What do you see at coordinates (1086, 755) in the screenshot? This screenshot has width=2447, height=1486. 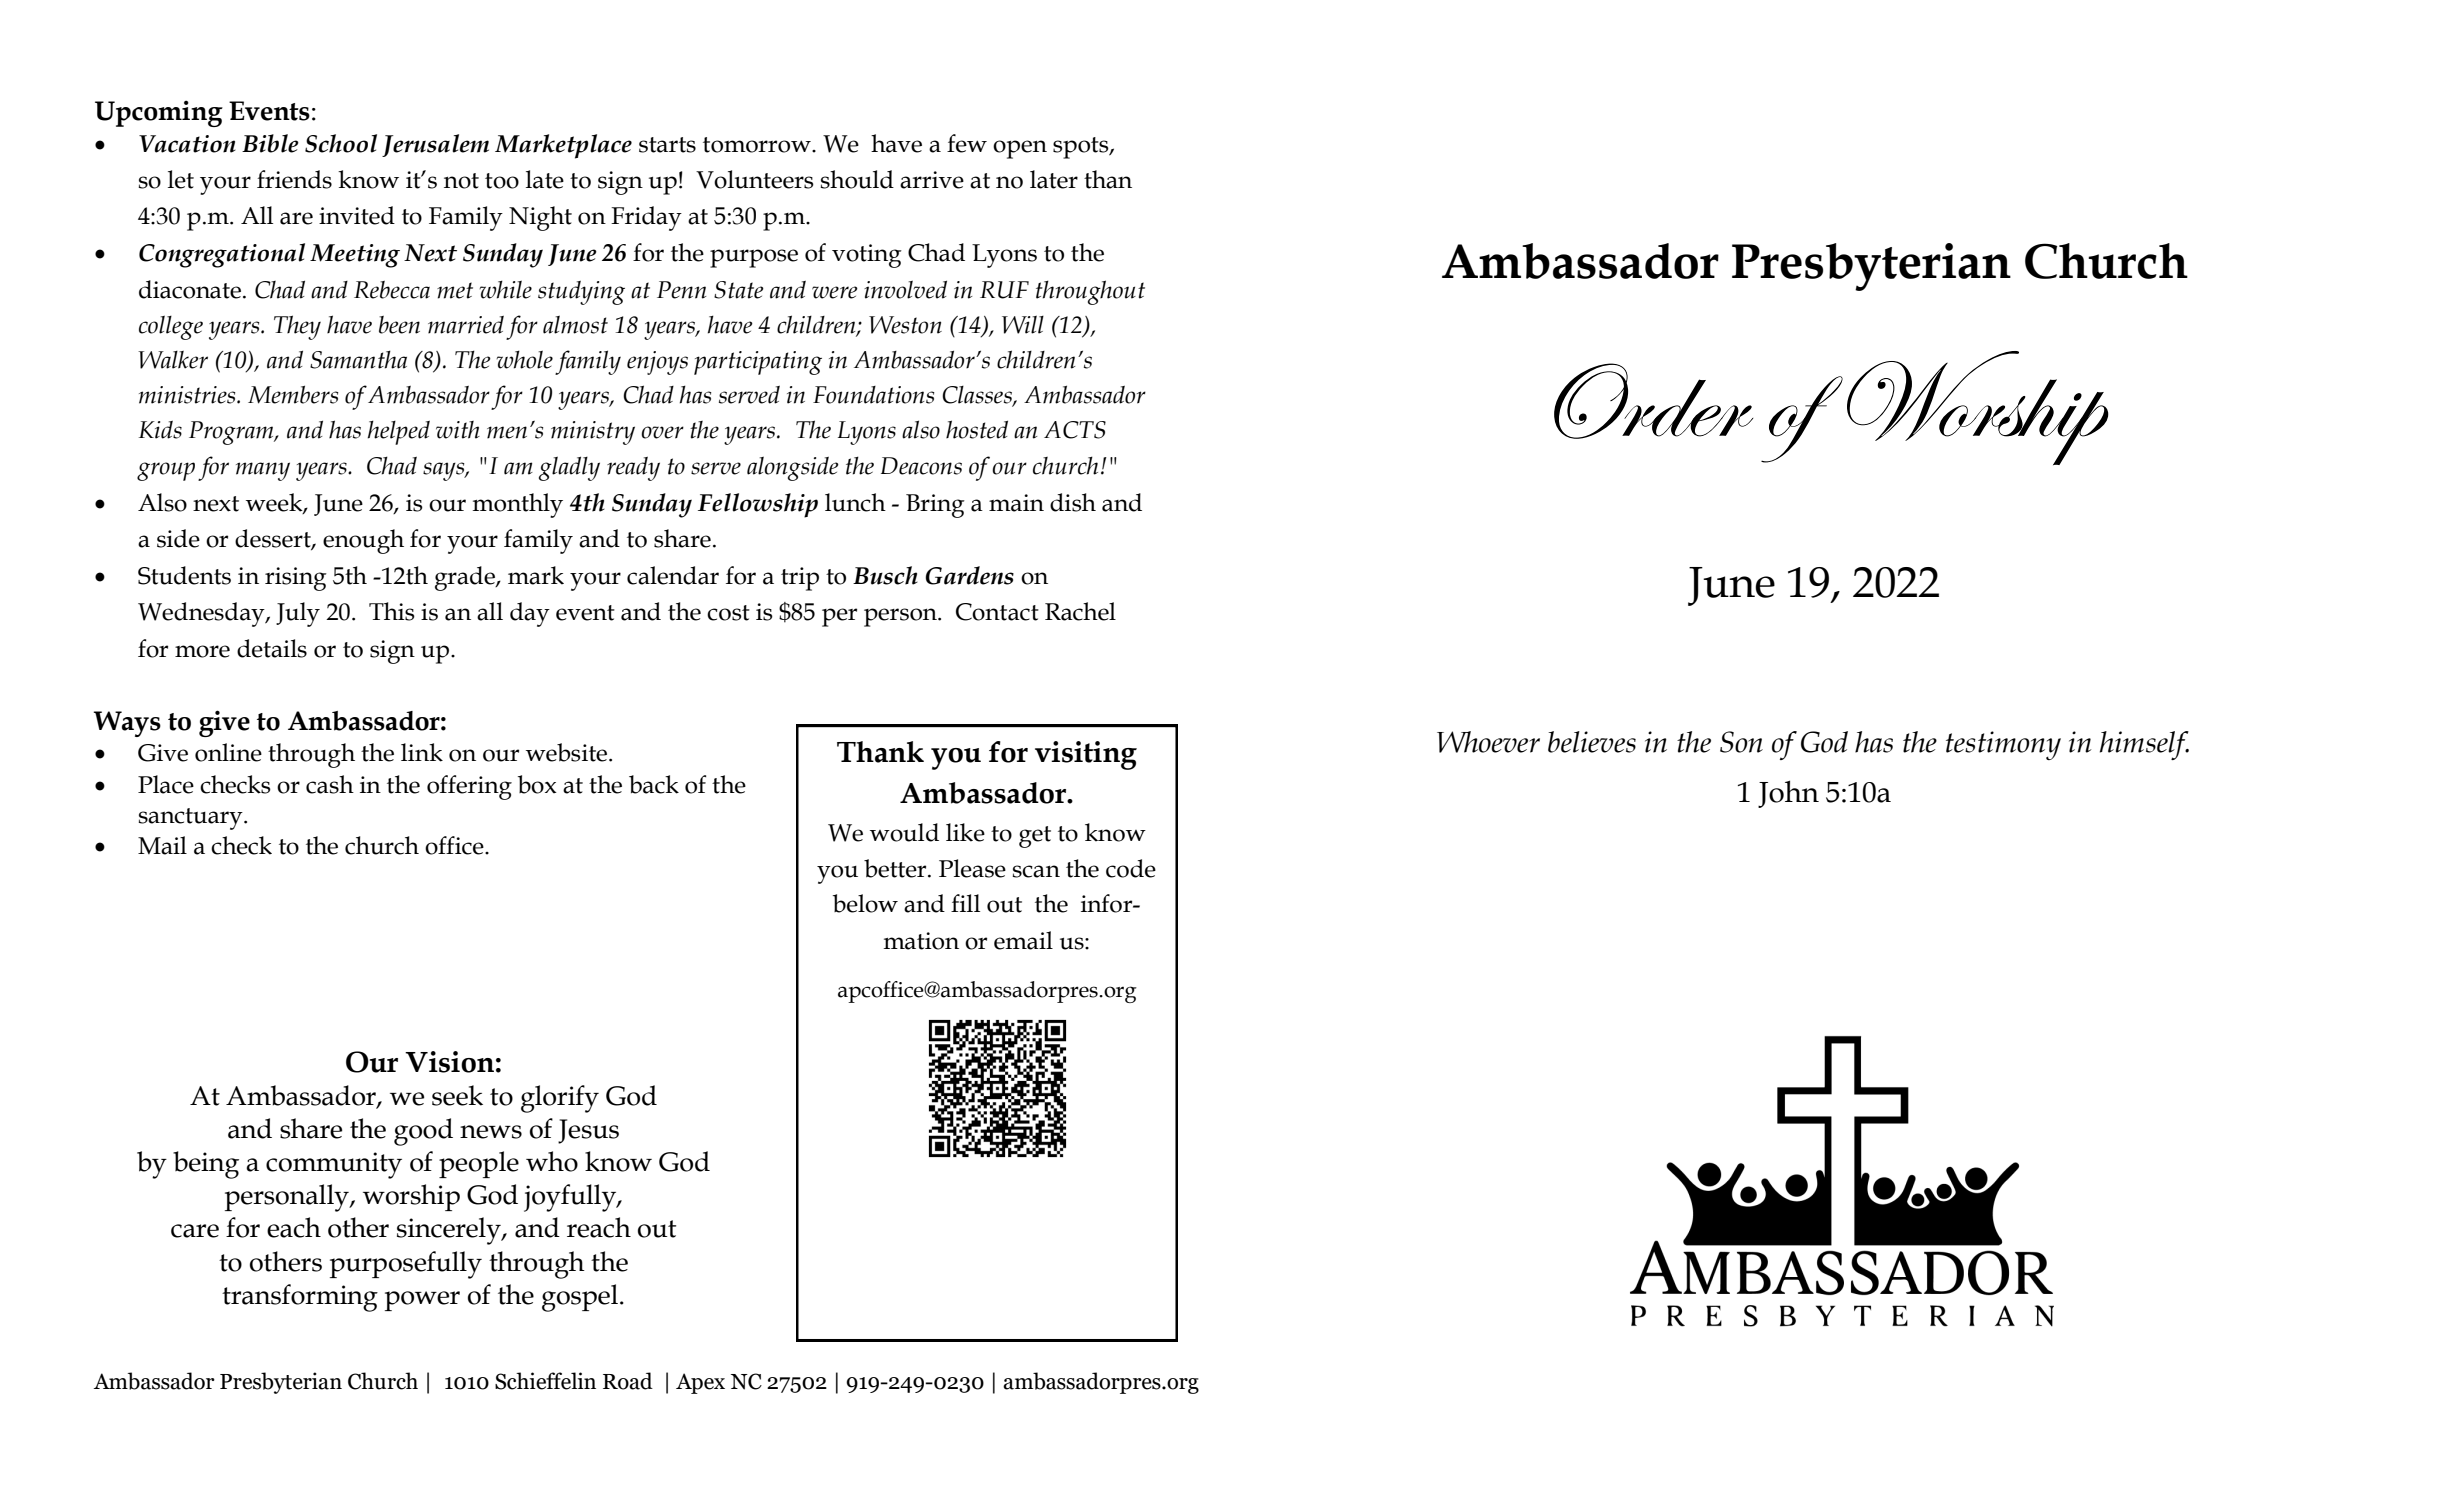 I see `visiting` at bounding box center [1086, 755].
